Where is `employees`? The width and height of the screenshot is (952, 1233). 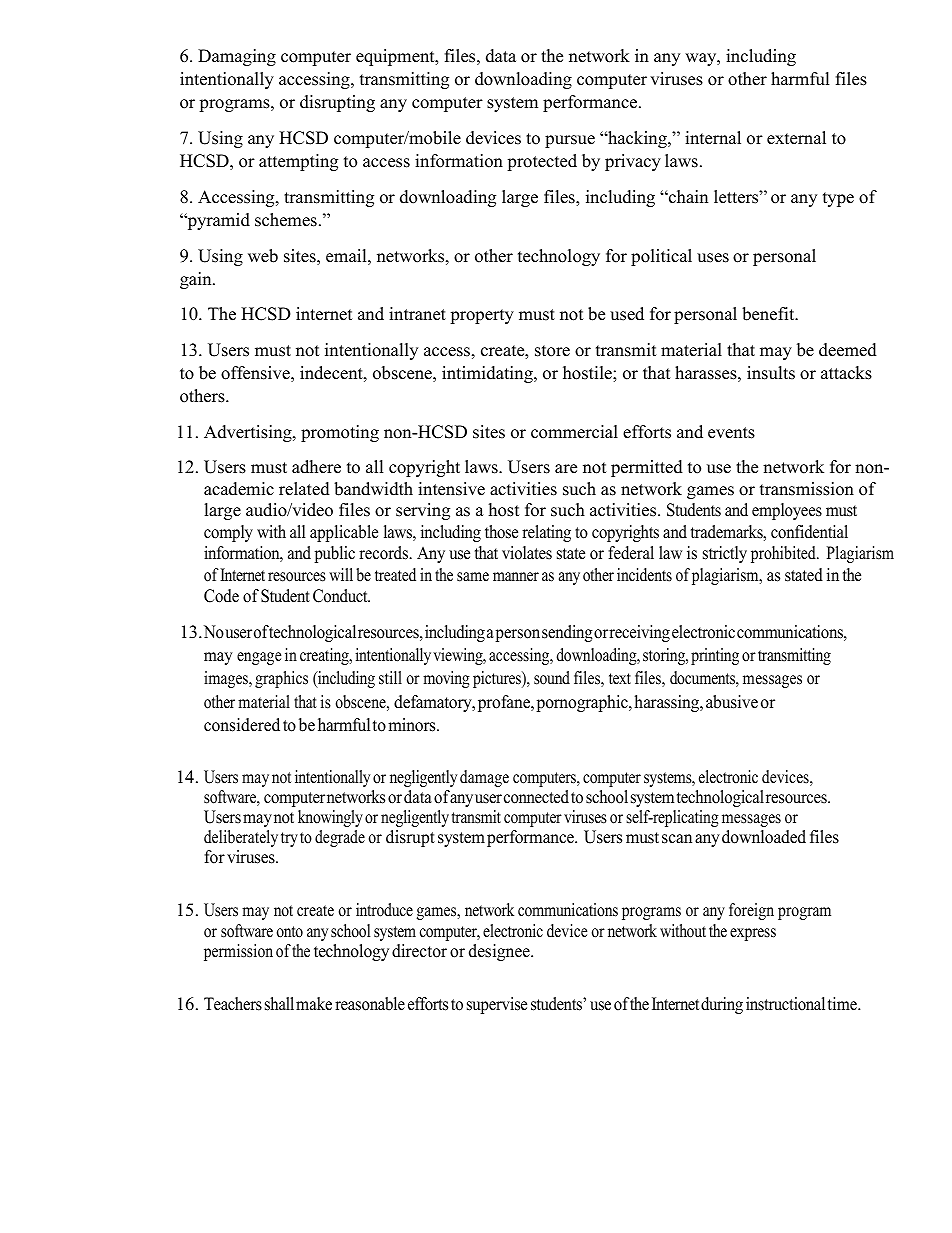
employees is located at coordinates (787, 511).
